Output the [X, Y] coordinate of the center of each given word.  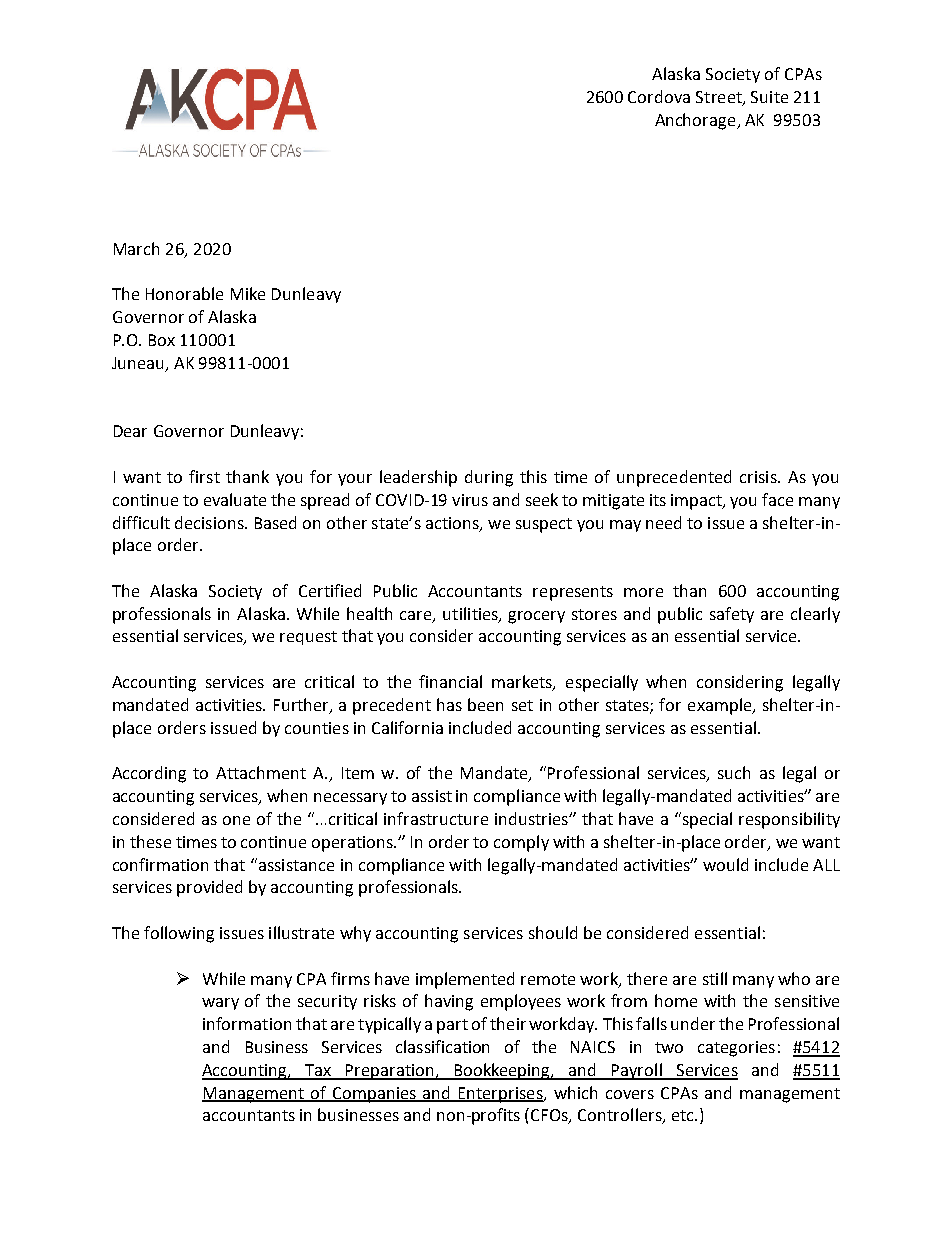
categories [736, 1049]
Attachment [261, 772]
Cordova [659, 96]
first [204, 476]
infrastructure [436, 818]
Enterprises [501, 1095]
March [136, 248]
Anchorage [696, 121]
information [247, 1023]
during [489, 478]
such [734, 772]
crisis [759, 477]
